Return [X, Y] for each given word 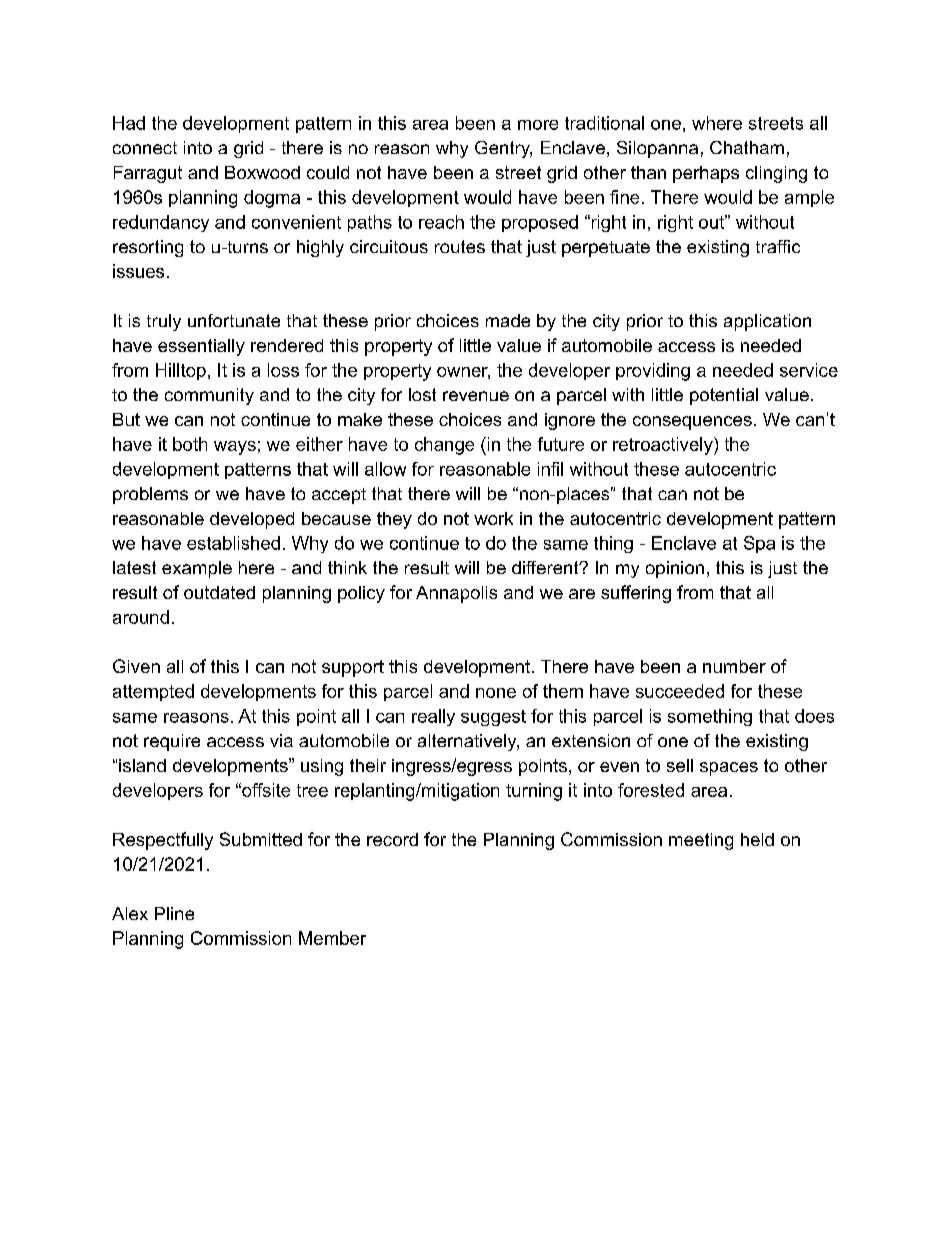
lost [422, 394]
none [496, 693]
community [209, 396]
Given [136, 666]
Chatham [747, 147]
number [734, 666]
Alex [130, 913]
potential [724, 396]
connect [145, 148]
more [538, 125]
